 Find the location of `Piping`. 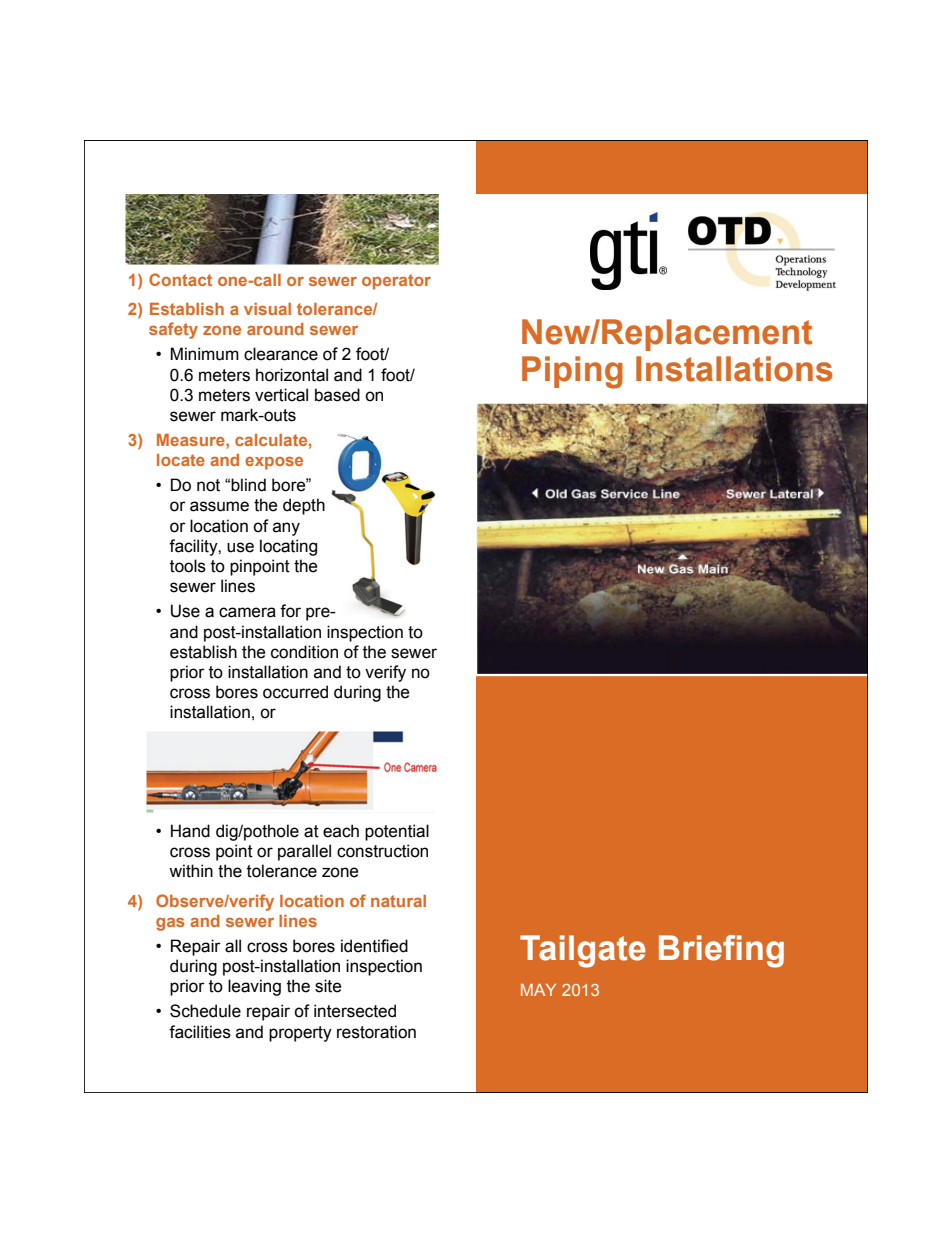

Piping is located at coordinates (572, 372).
